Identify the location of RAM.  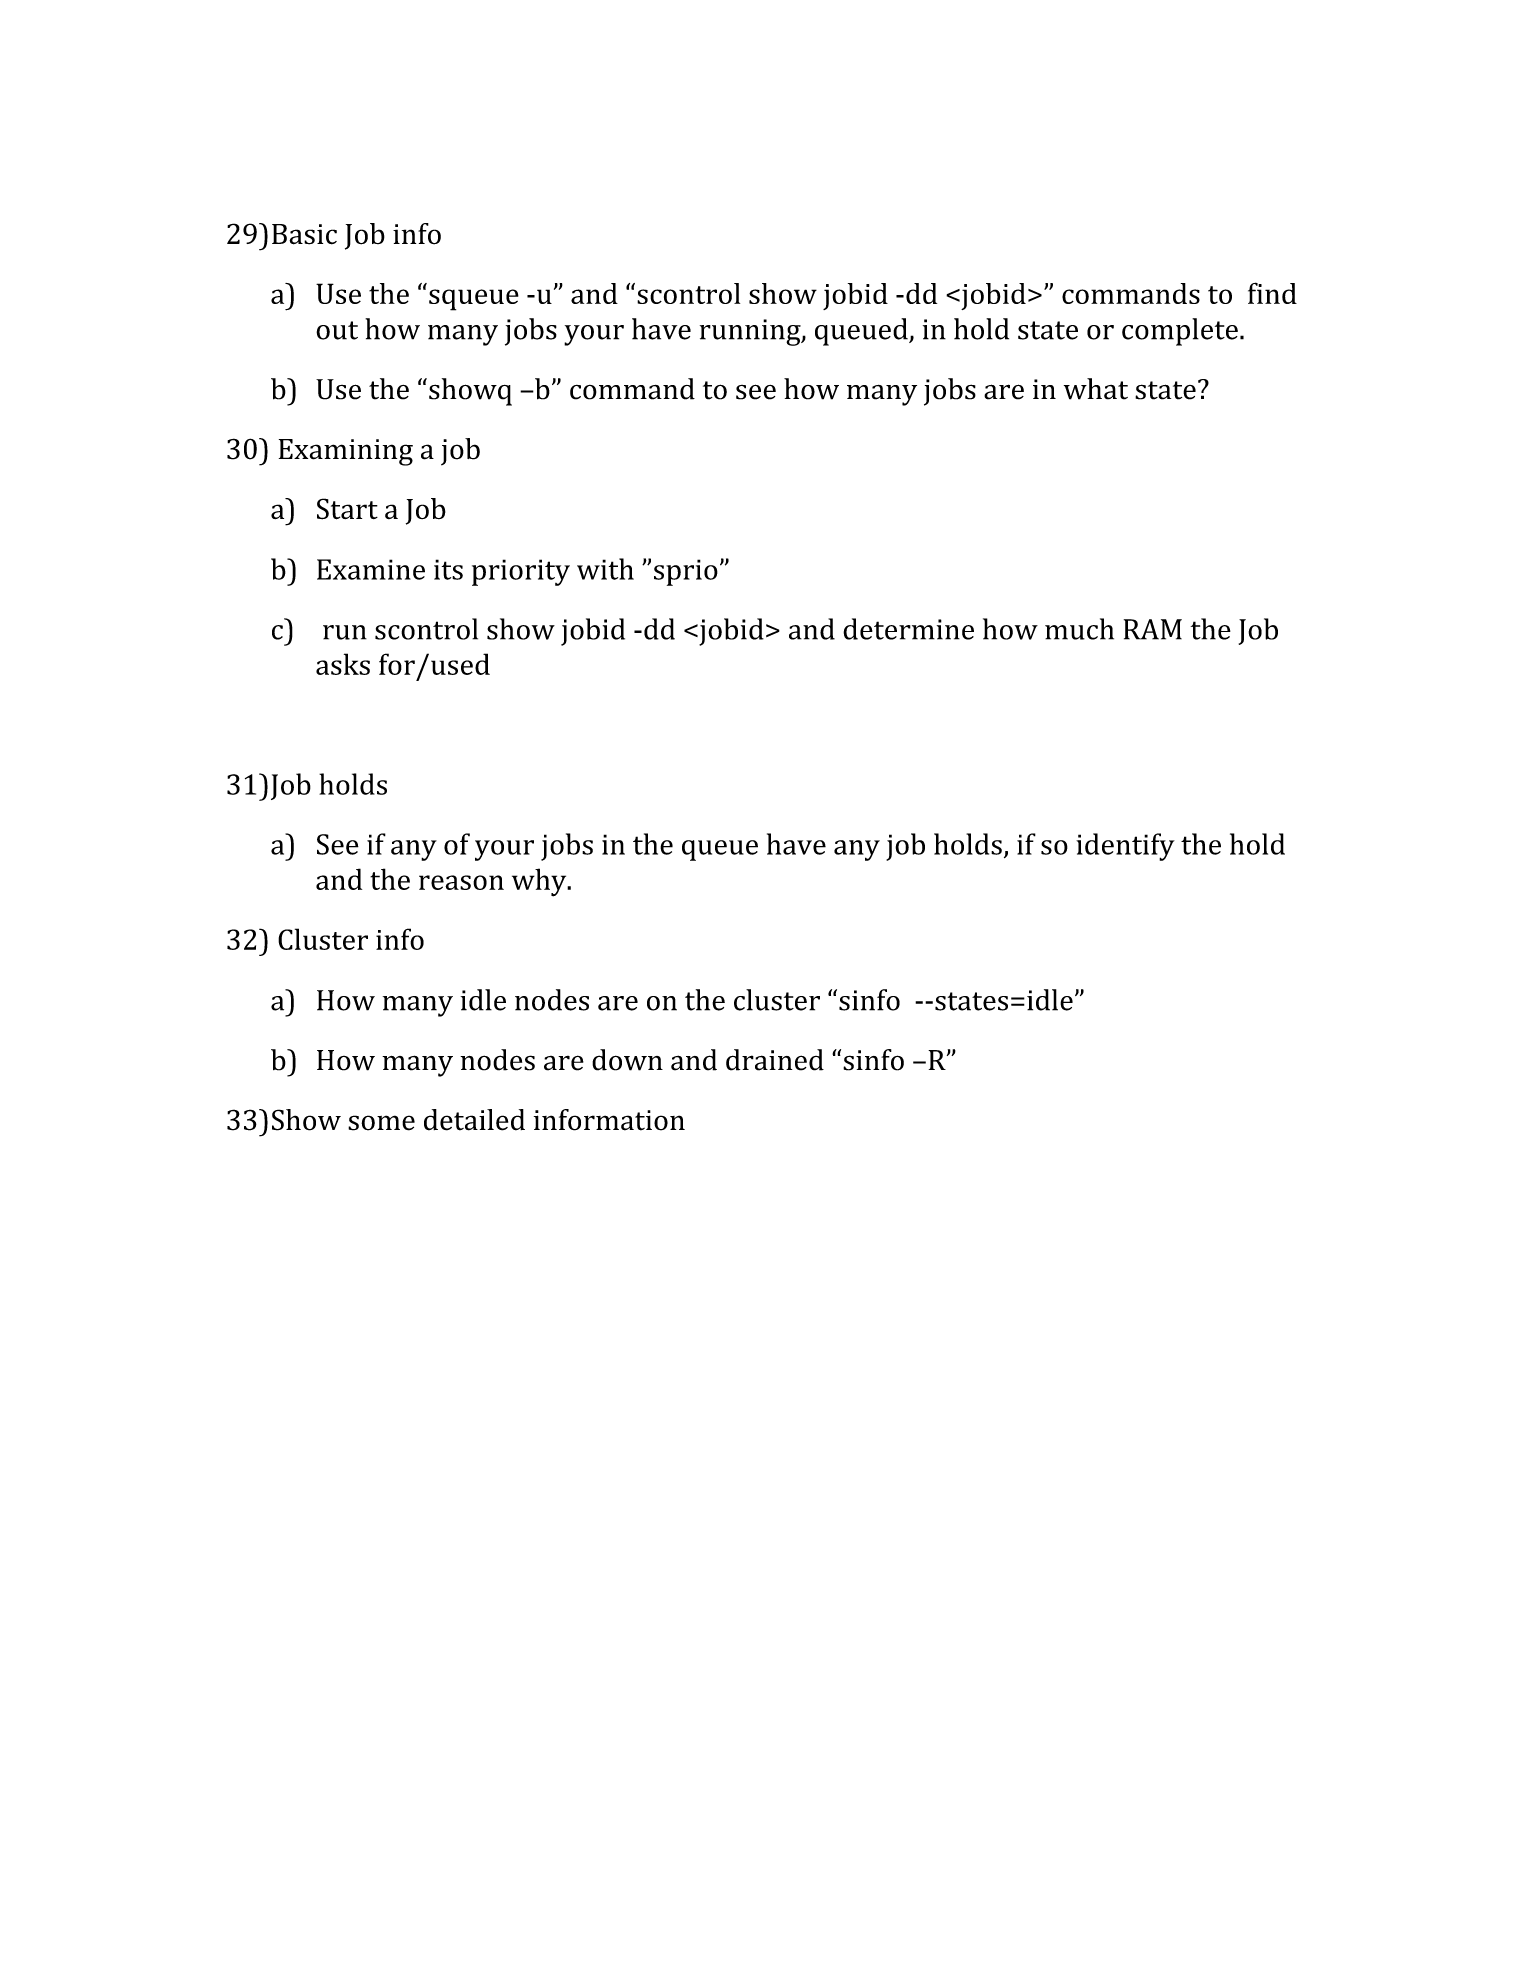
(1153, 629).
